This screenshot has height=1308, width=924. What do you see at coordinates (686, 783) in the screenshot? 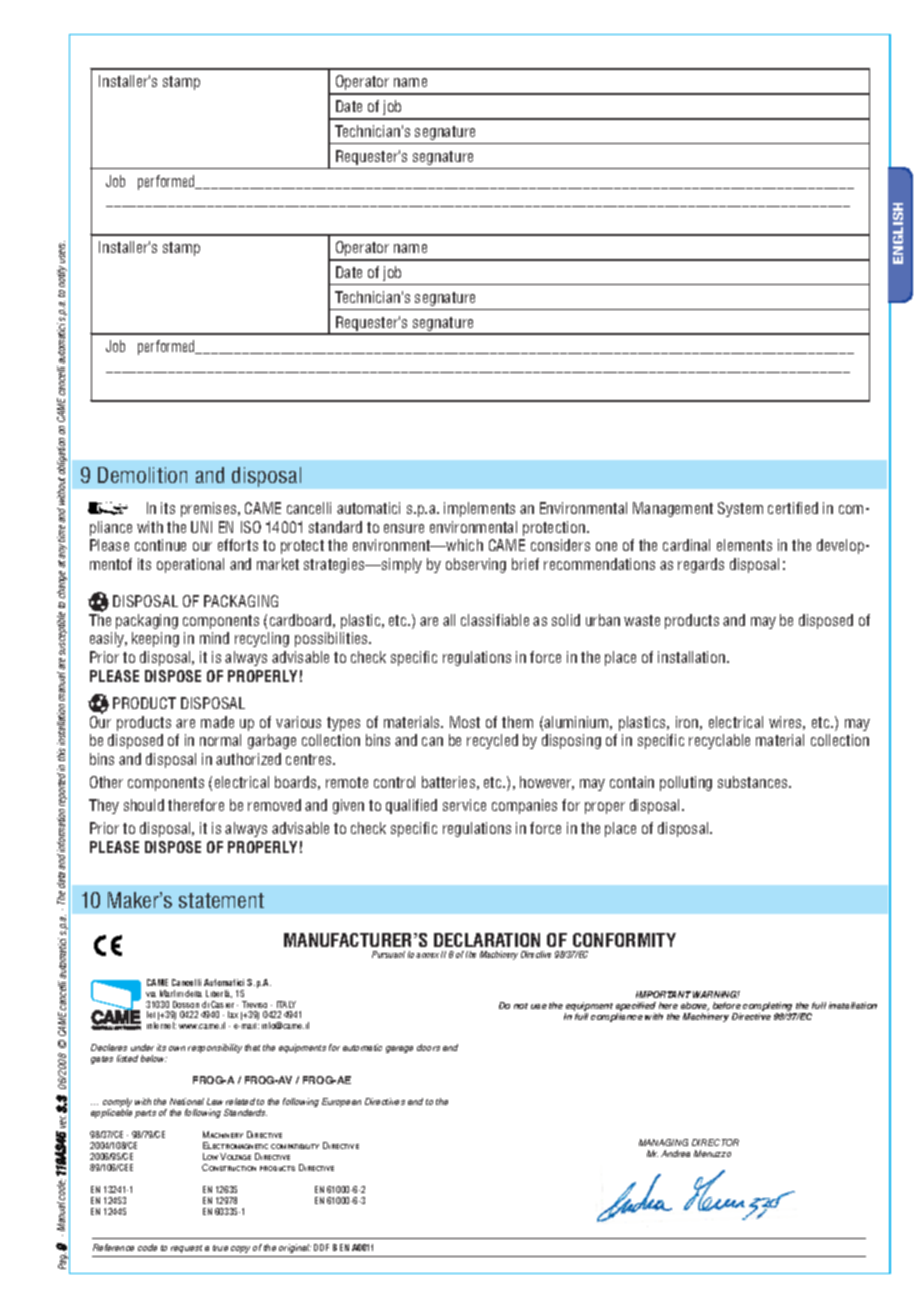
I see `polluting` at bounding box center [686, 783].
